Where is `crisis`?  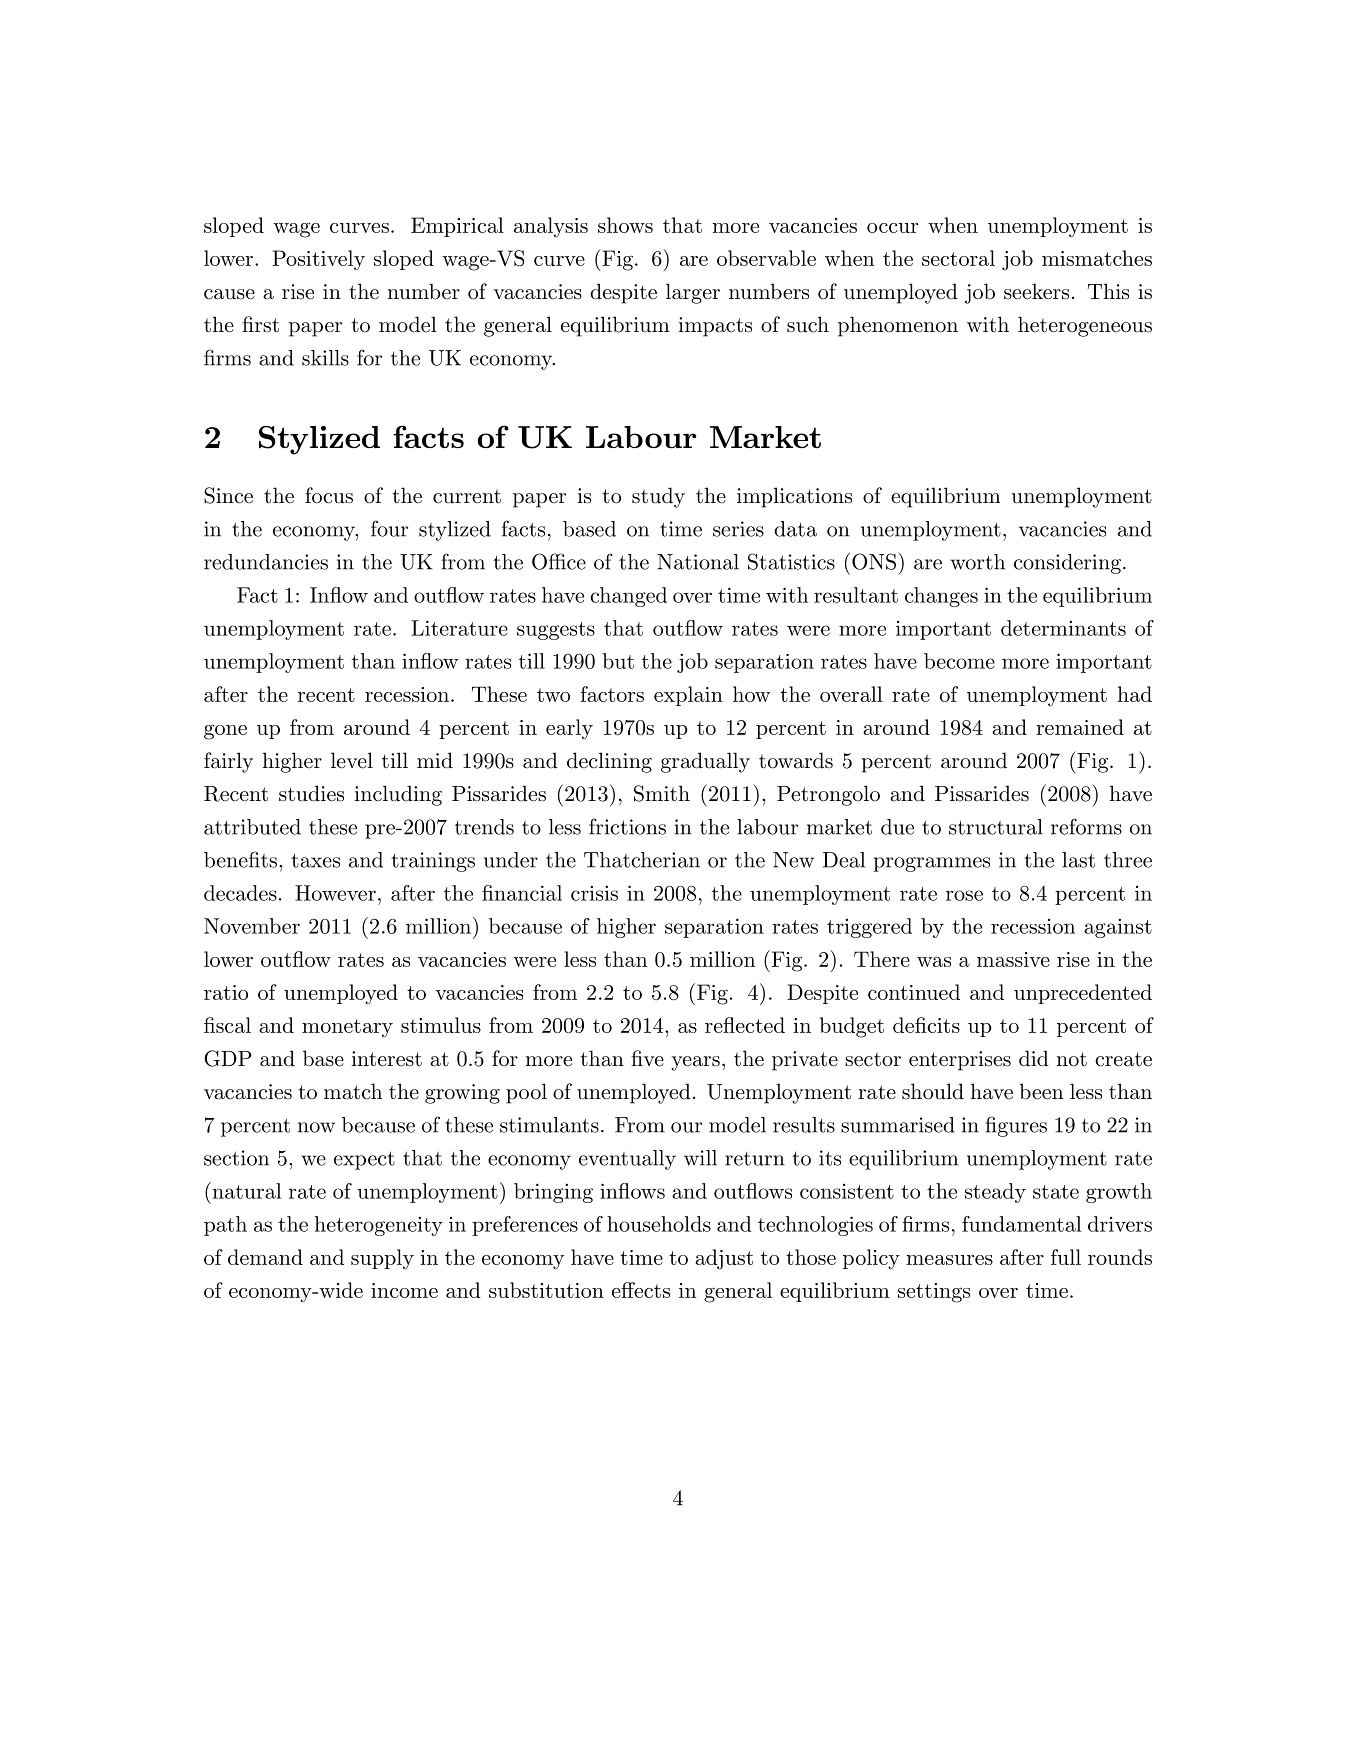 crisis is located at coordinates (594, 893).
